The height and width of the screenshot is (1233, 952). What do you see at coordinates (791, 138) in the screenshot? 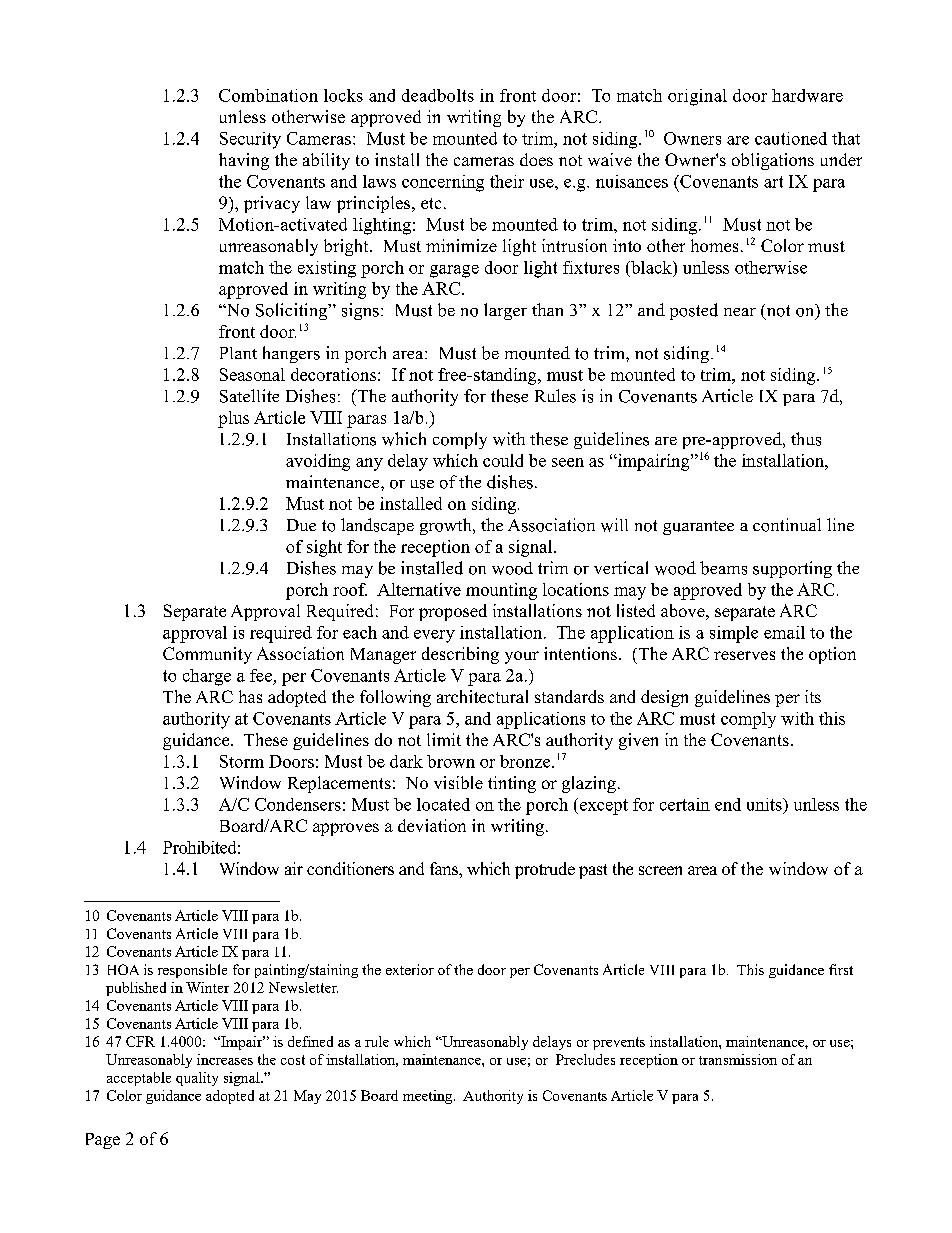
I see `cautioned` at bounding box center [791, 138].
